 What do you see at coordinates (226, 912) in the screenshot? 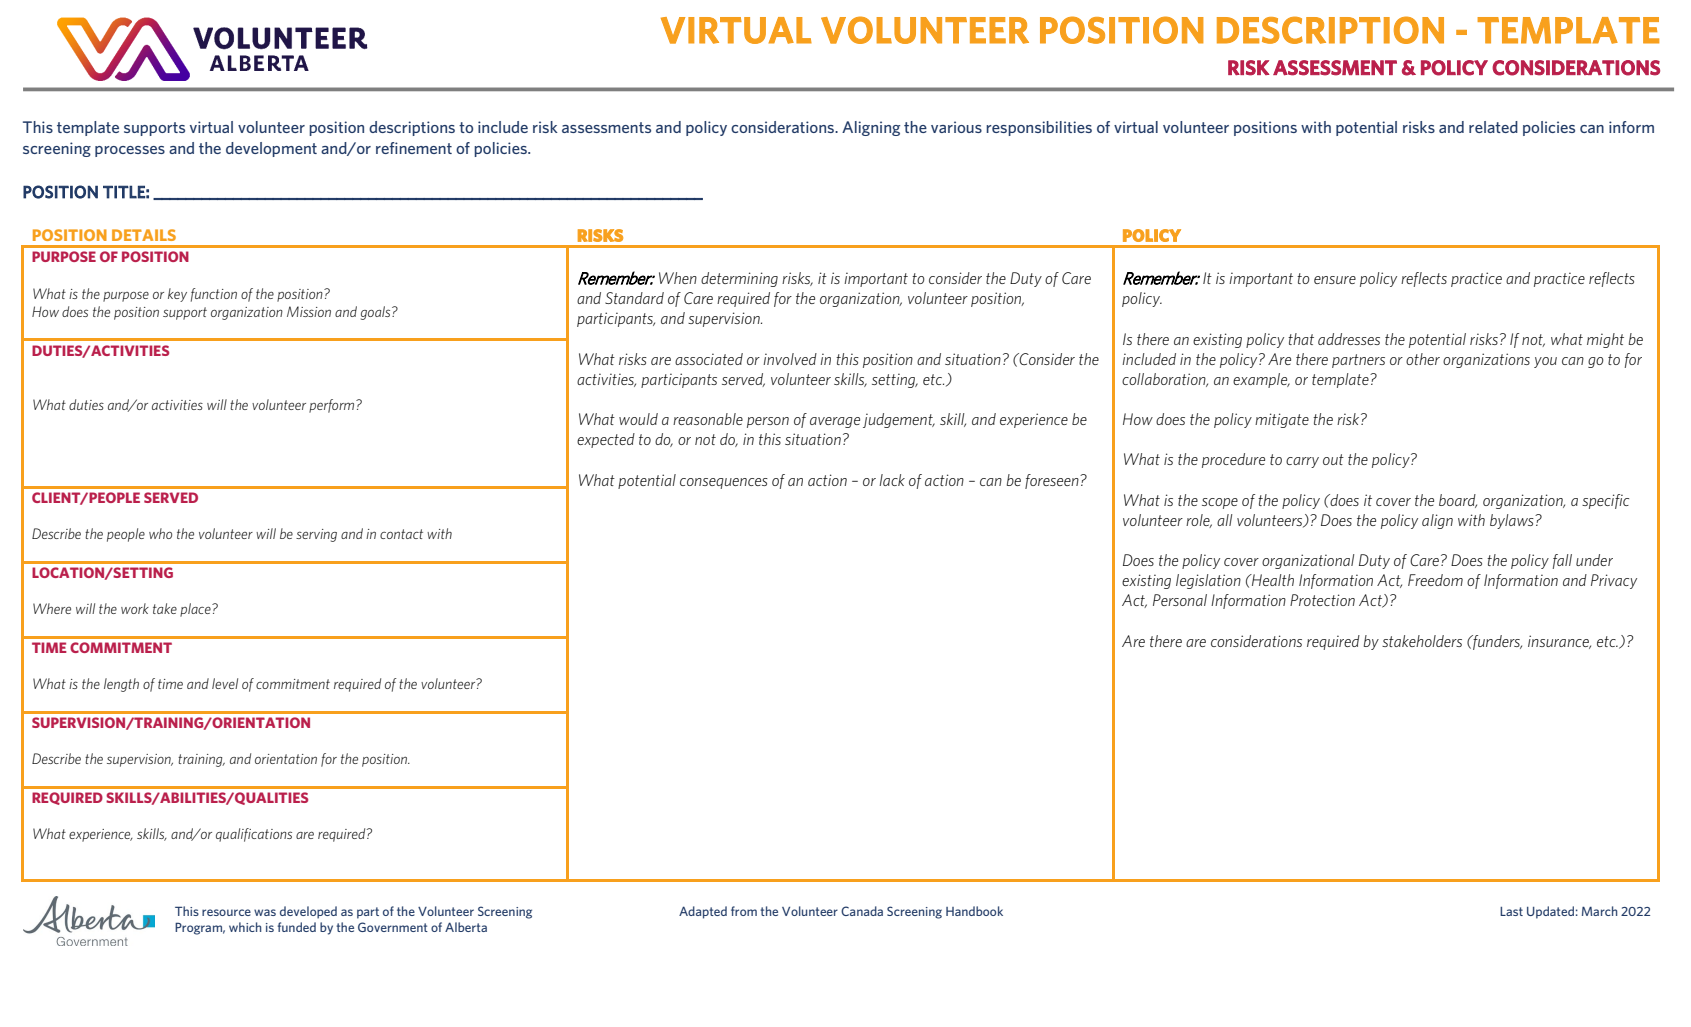
I see `resource` at bounding box center [226, 912].
